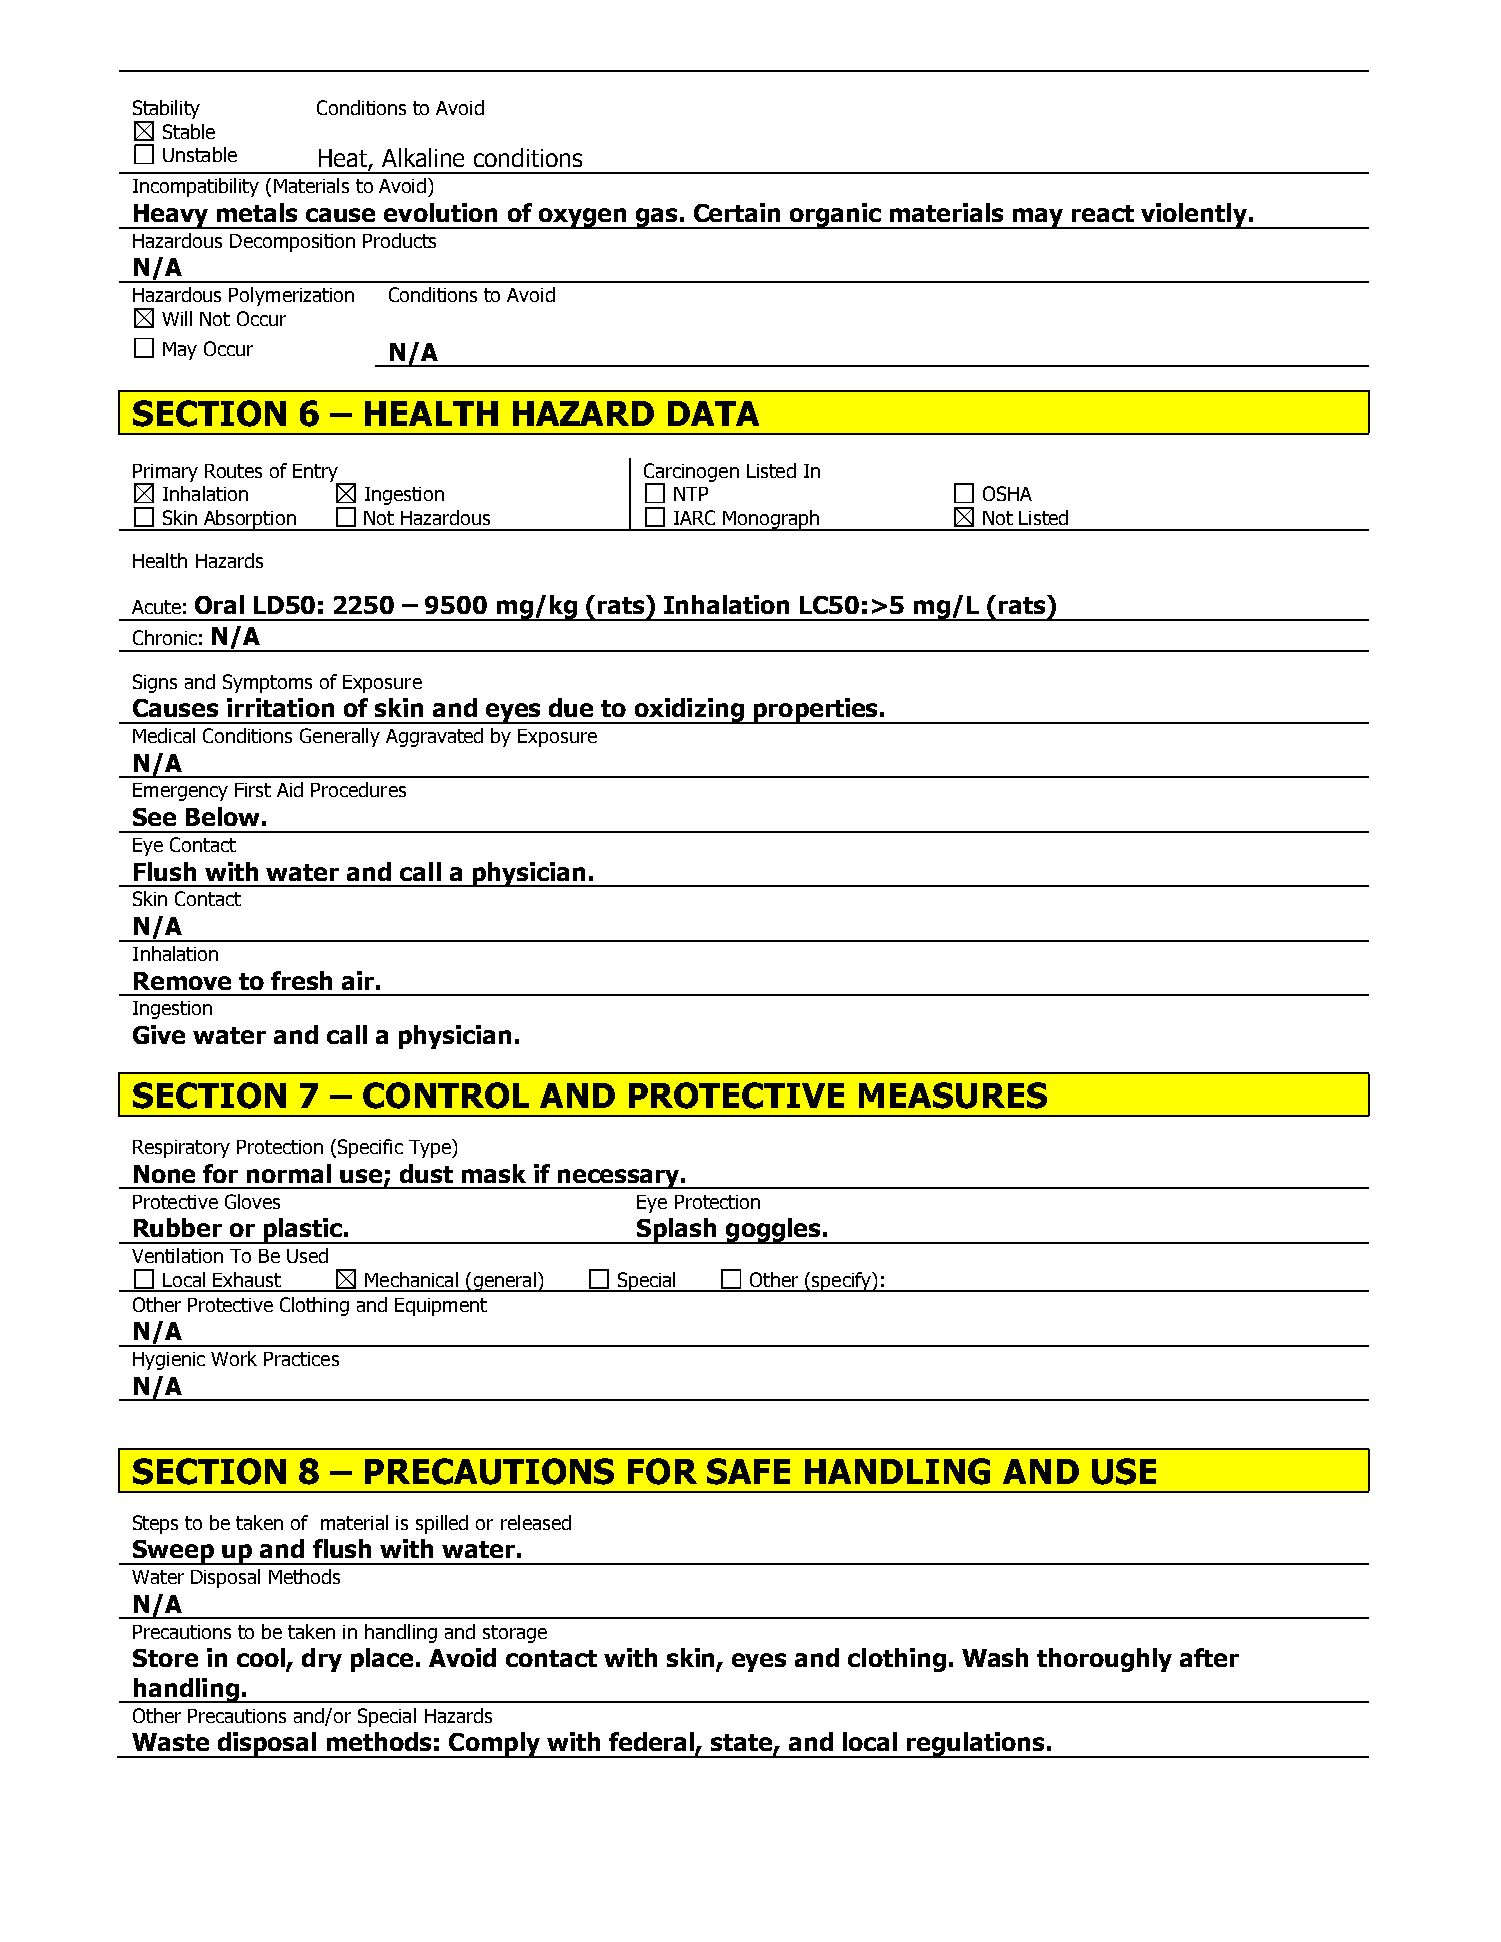  What do you see at coordinates (691, 473) in the page?
I see `Carcinogen` at bounding box center [691, 473].
